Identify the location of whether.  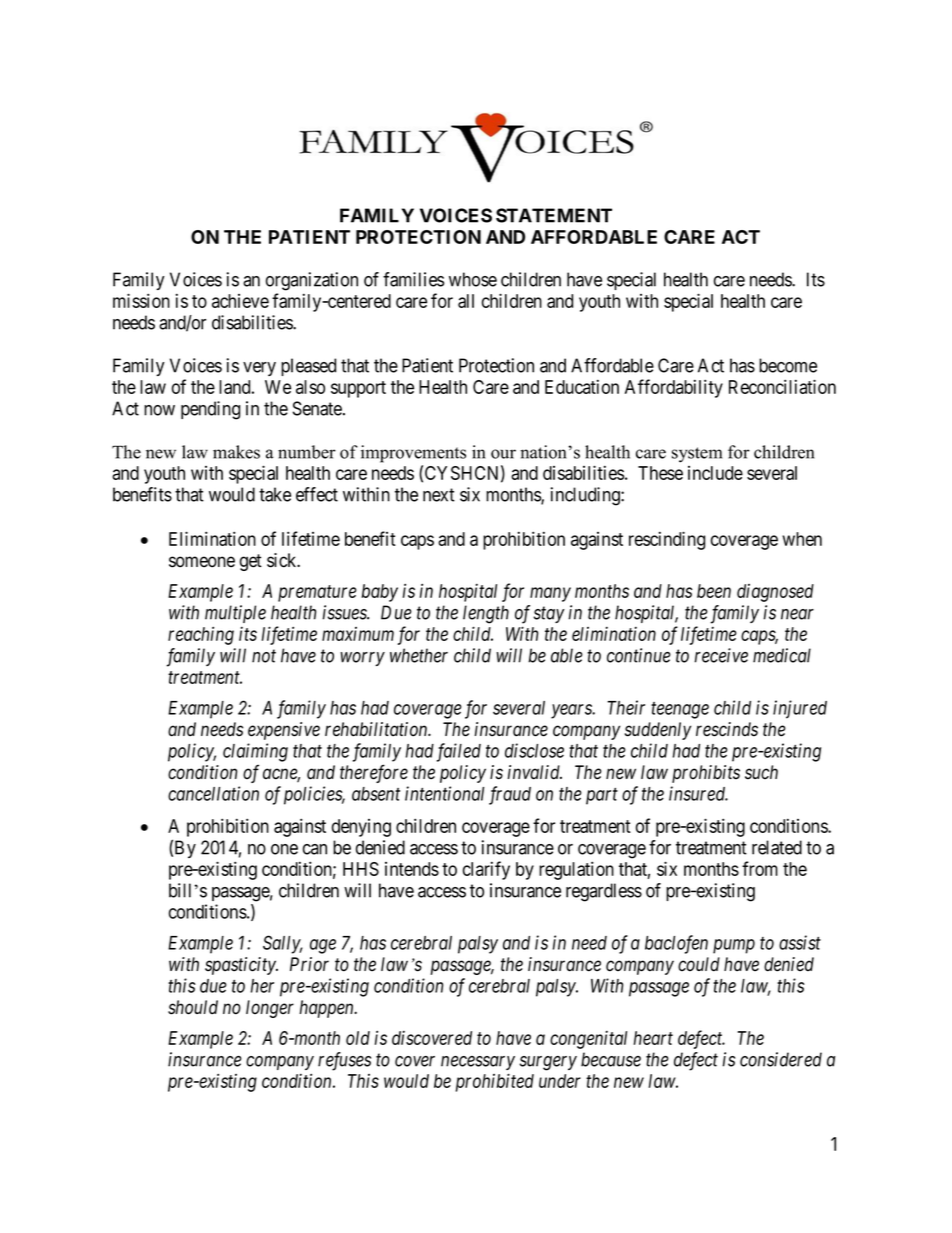
(419, 655).
